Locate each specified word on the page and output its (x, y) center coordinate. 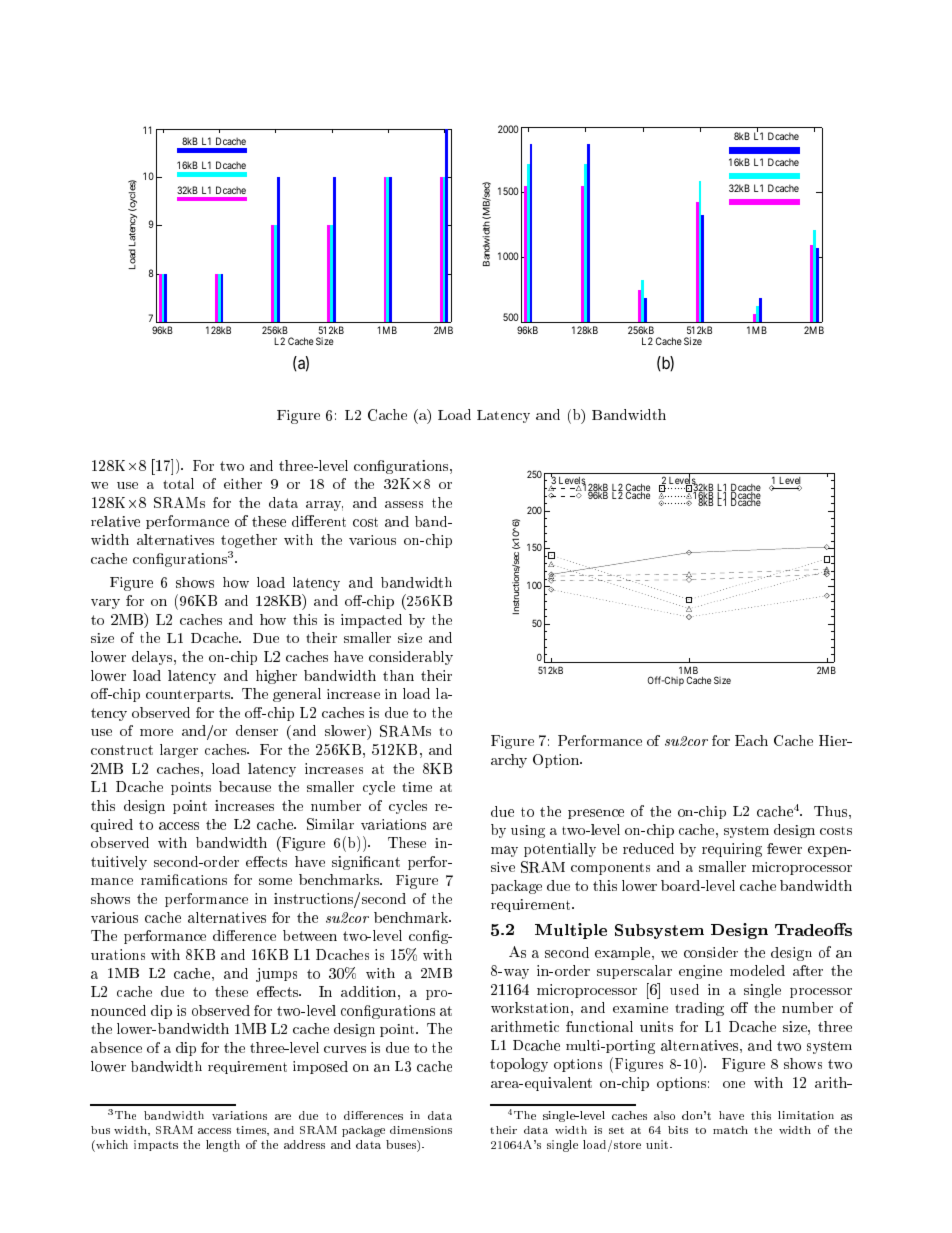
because (245, 786)
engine (700, 972)
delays (152, 658)
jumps (276, 975)
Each (751, 740)
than (398, 675)
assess (404, 504)
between (310, 935)
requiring (732, 850)
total (178, 483)
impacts (156, 1145)
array (324, 506)
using (528, 831)
